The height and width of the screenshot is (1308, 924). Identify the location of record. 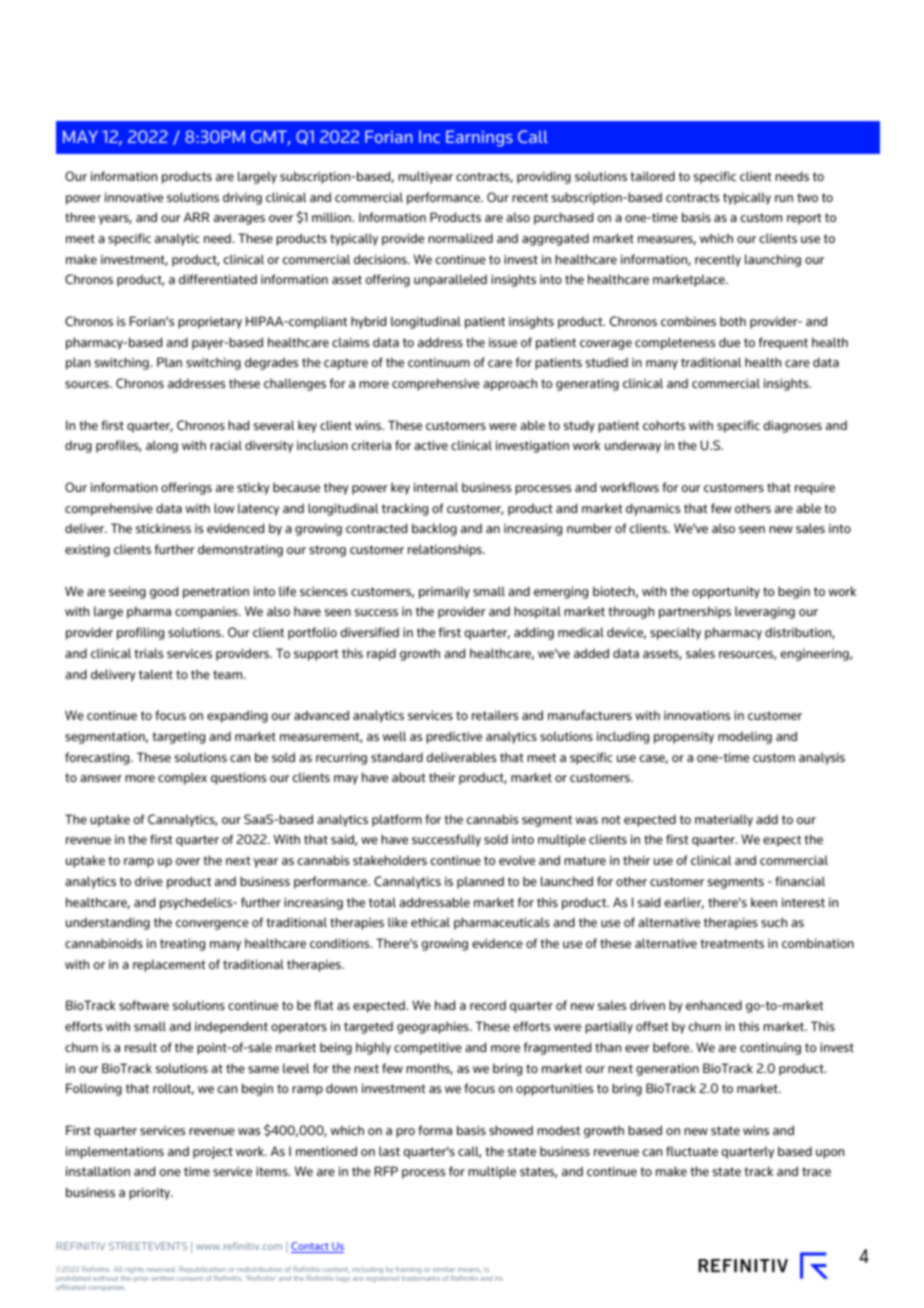
(488, 1005).
